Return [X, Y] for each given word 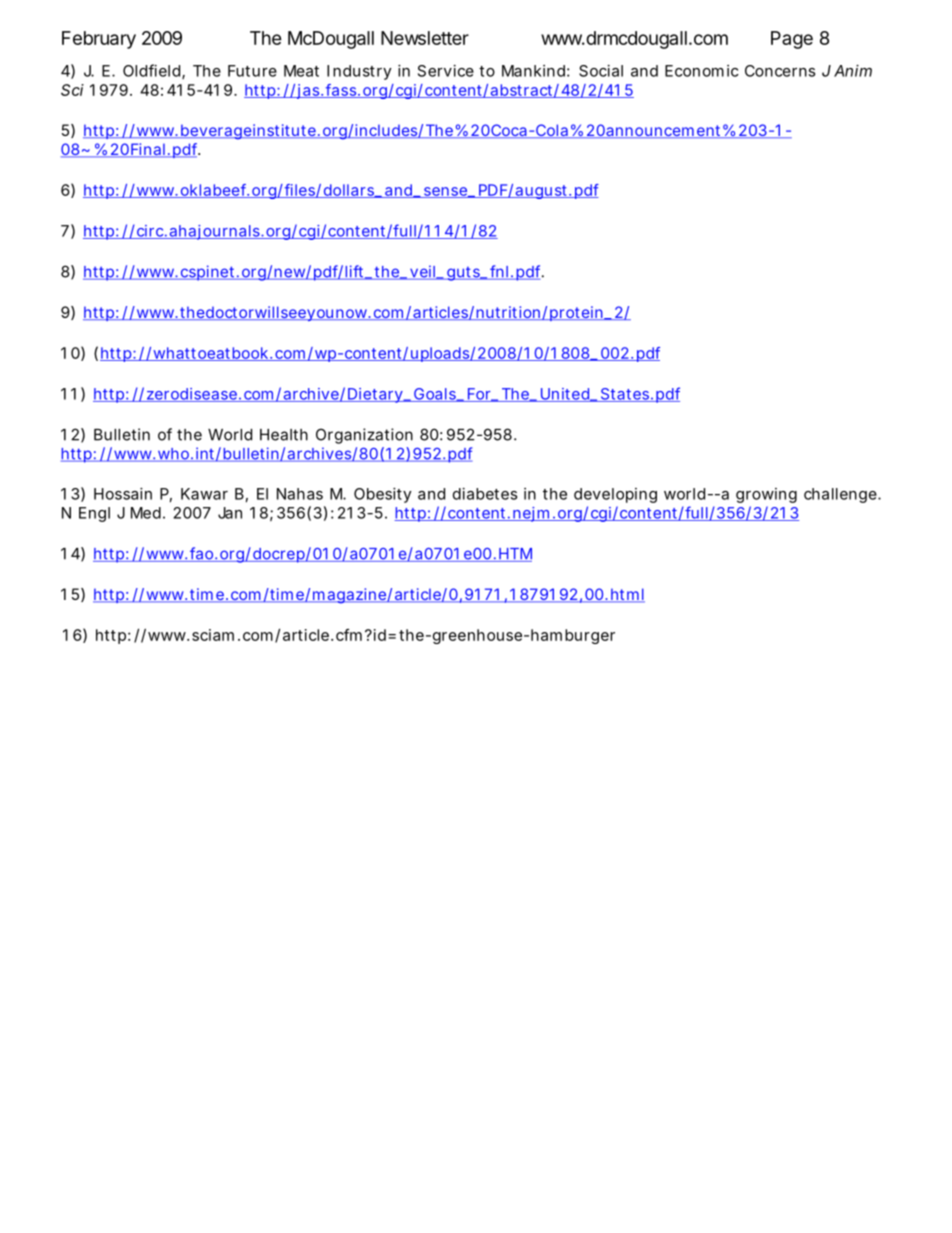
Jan [230, 513]
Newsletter [425, 38]
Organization [364, 436]
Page [792, 40]
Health [284, 435]
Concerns [780, 71]
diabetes [485, 494]
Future [252, 71]
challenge [840, 495]
